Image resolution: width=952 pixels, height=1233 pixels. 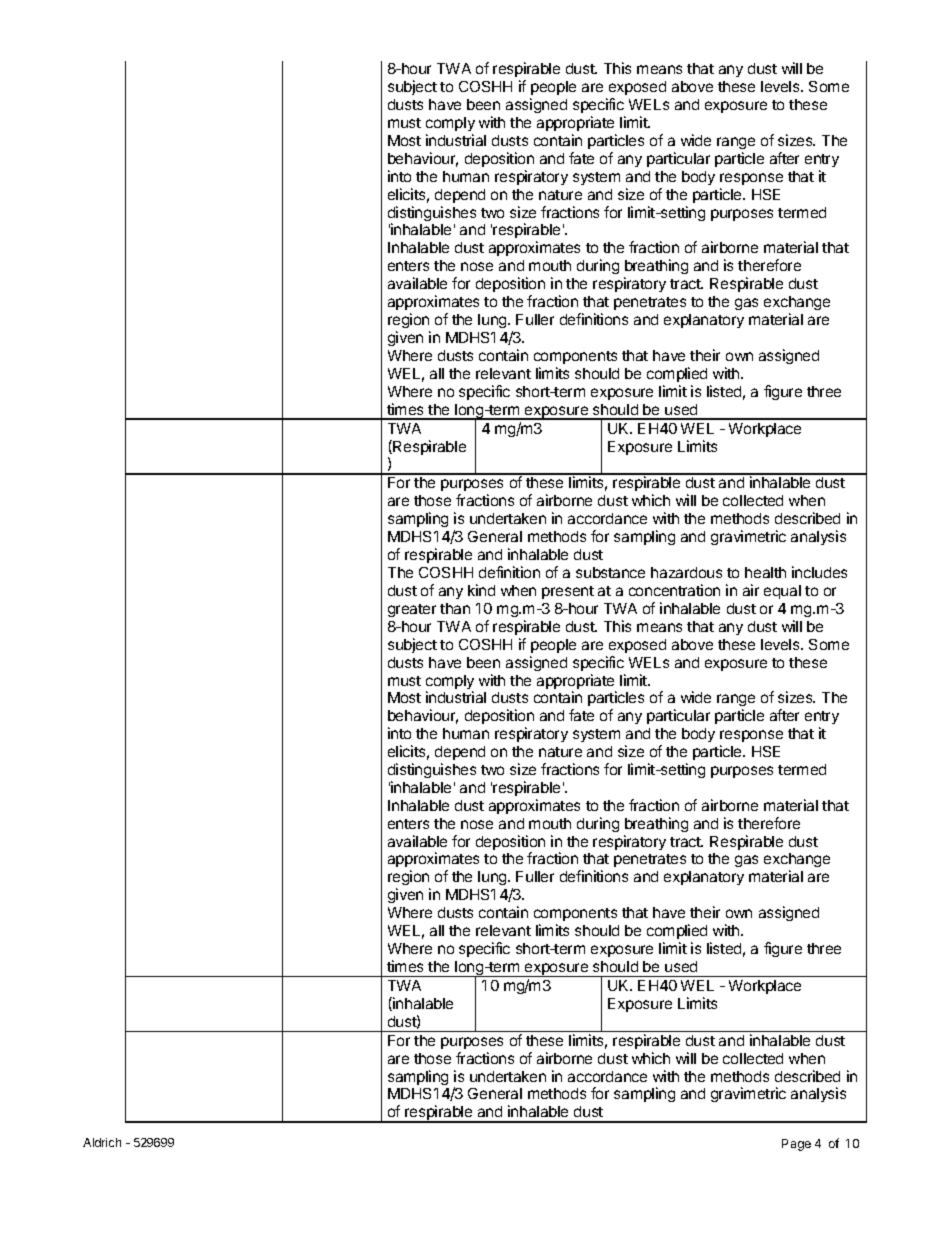 I want to click on equal, so click(x=782, y=592).
